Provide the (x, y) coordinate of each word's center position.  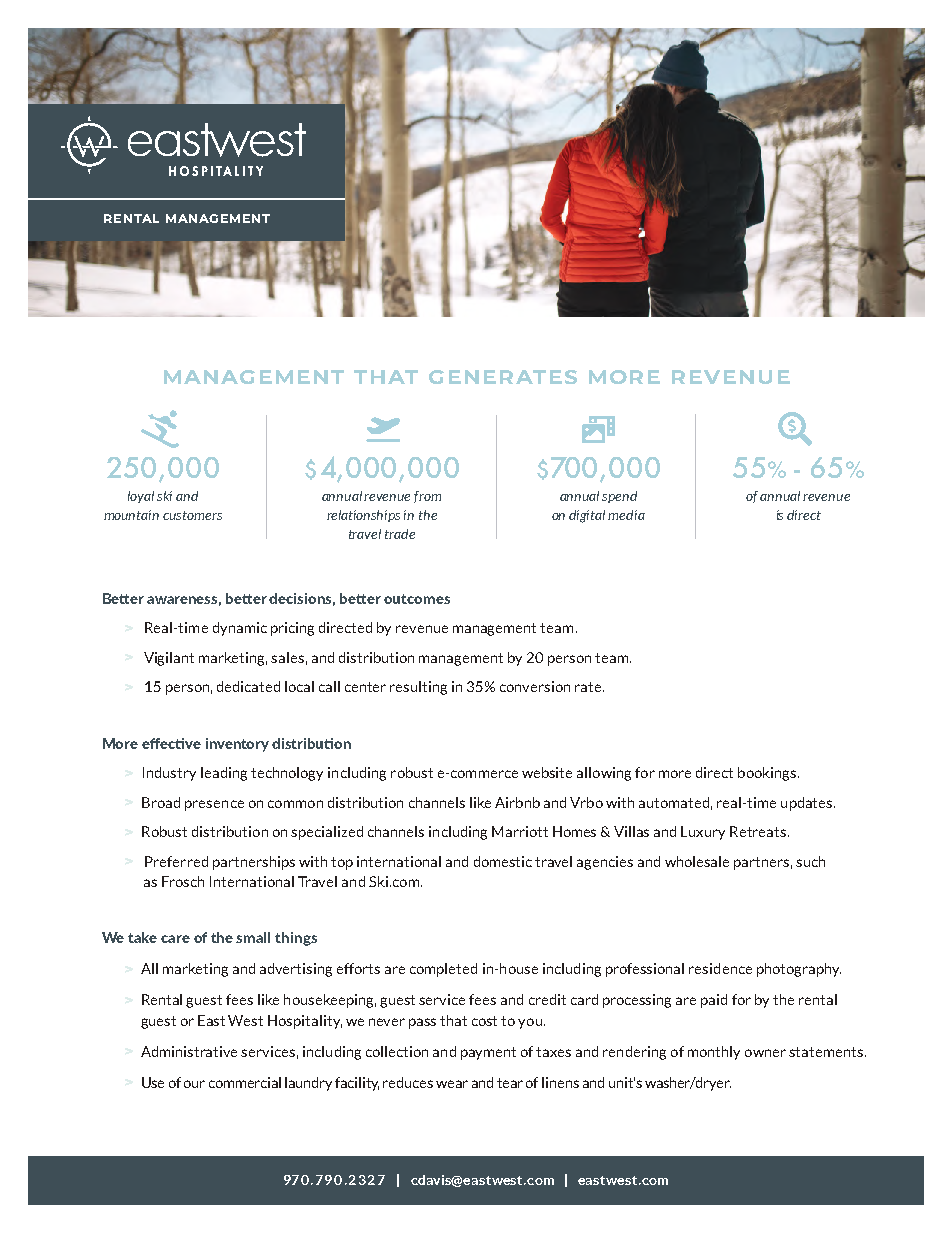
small (253, 937)
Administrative (189, 1051)
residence (720, 968)
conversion (535, 686)
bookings (768, 774)
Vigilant (169, 659)
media (626, 515)
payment (488, 1053)
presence (214, 805)
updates (808, 804)
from (427, 497)
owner (765, 1053)
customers (192, 515)
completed (443, 970)
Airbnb (517, 802)
